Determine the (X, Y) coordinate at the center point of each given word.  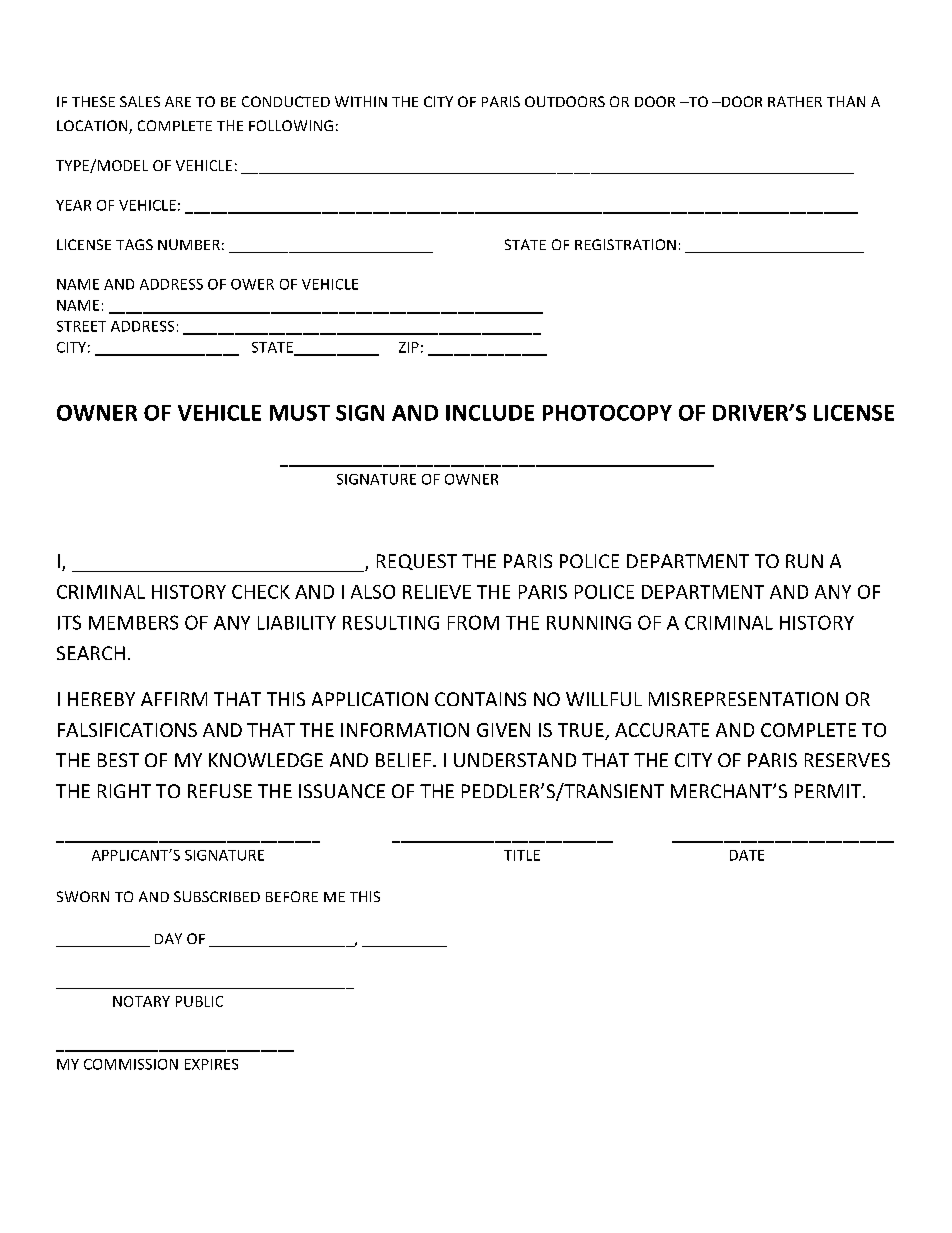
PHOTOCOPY (607, 413)
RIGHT (124, 791)
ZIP (409, 347)
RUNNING (589, 623)
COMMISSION (131, 1064)
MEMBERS (133, 622)
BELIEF (403, 760)
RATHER (795, 101)
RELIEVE (437, 592)
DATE (747, 855)
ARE (178, 101)
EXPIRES (211, 1064)
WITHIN (361, 101)
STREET (81, 326)
